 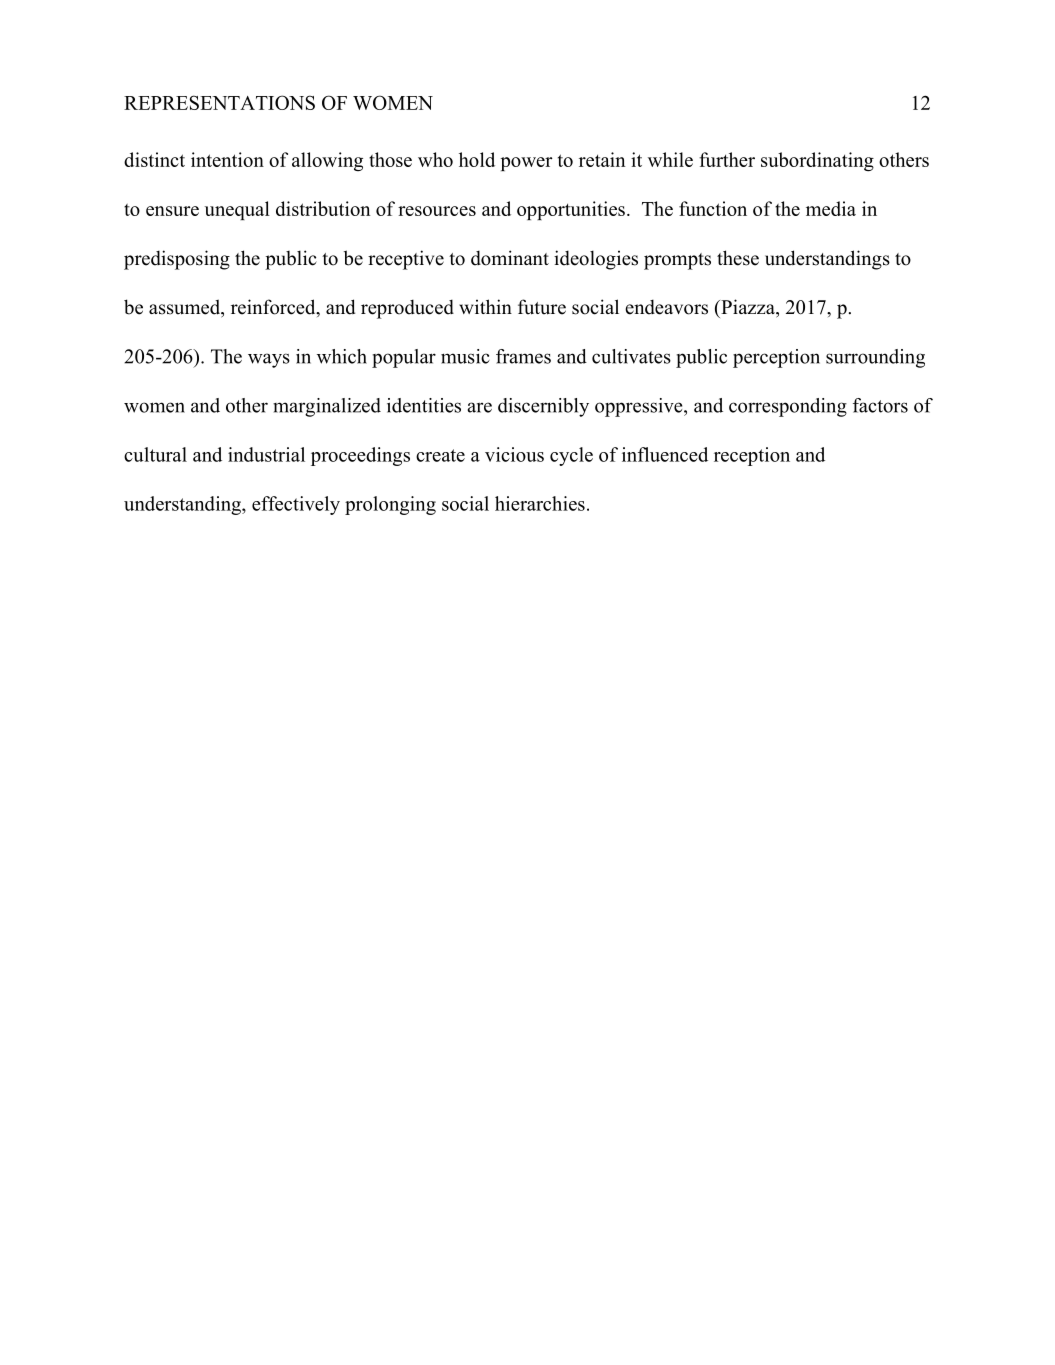 What do you see at coordinates (817, 162) in the screenshot?
I see `subordinating` at bounding box center [817, 162].
